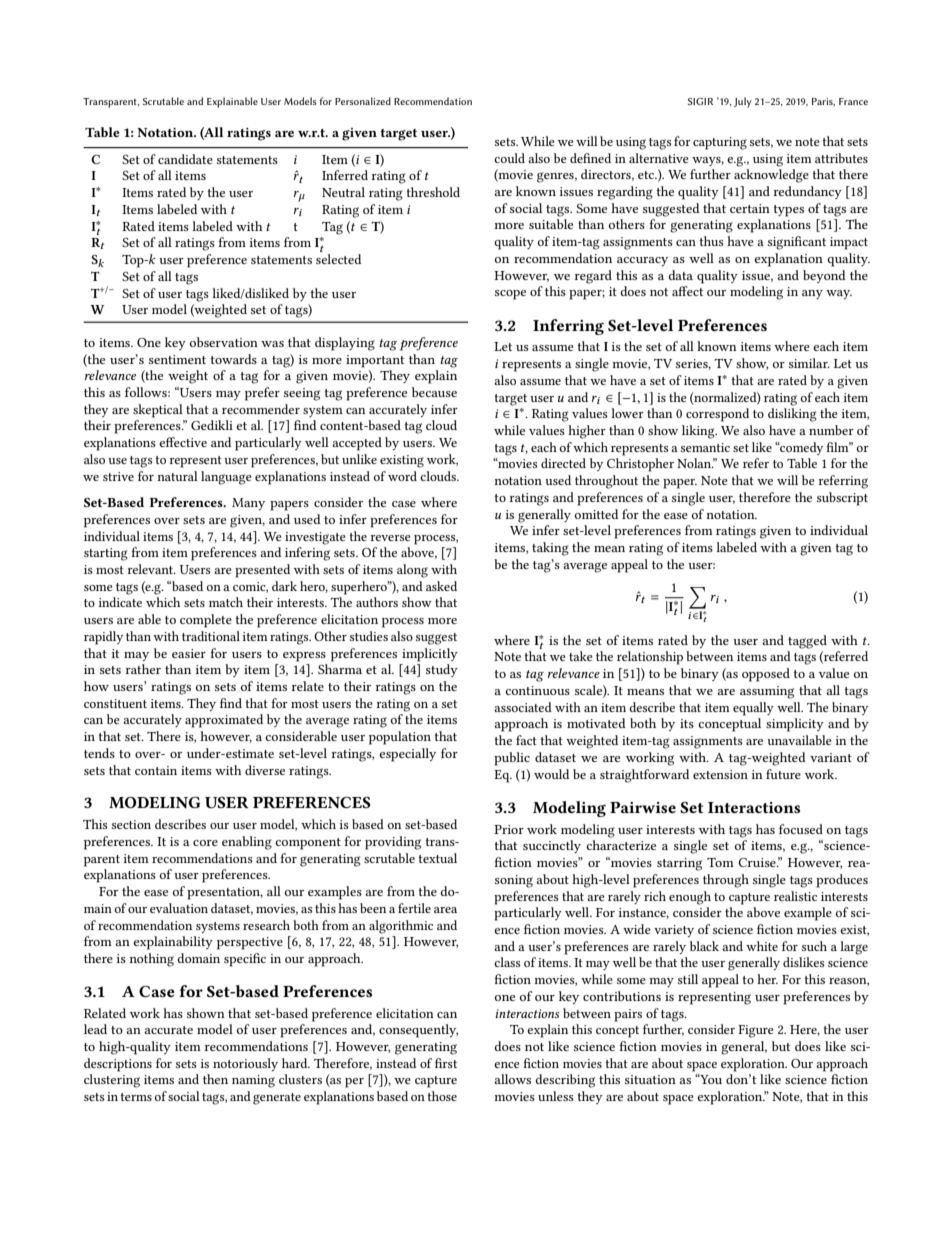 Image resolution: width=952 pixels, height=1233 pixels. What do you see at coordinates (185, 159) in the document?
I see `candidate` at bounding box center [185, 159].
